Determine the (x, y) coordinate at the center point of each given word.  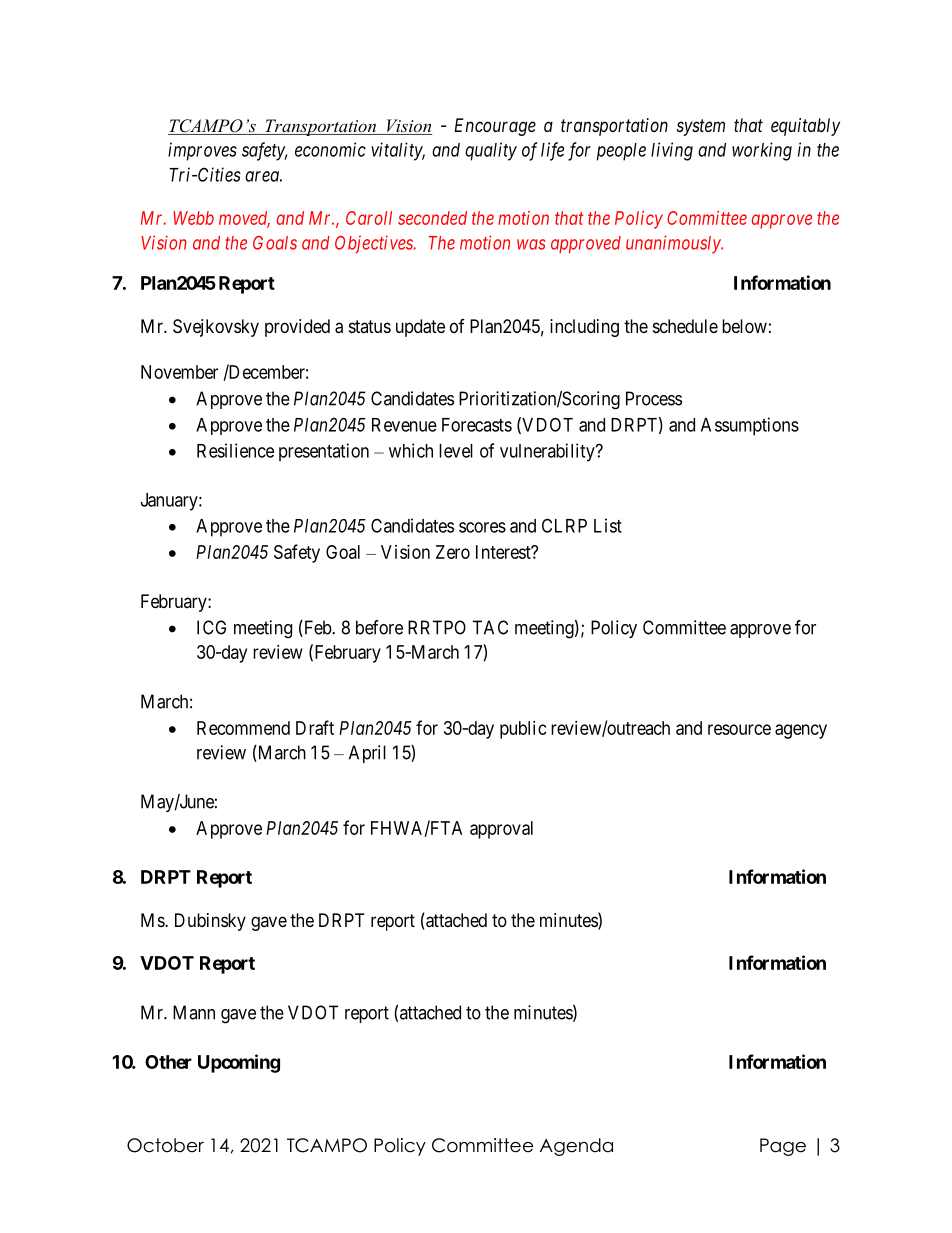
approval (501, 830)
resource (739, 729)
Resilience (235, 450)
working (762, 151)
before (379, 627)
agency (801, 731)
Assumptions (750, 426)
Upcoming (239, 1063)
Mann (194, 1012)
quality (491, 151)
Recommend (243, 728)
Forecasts (477, 425)
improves (202, 151)
